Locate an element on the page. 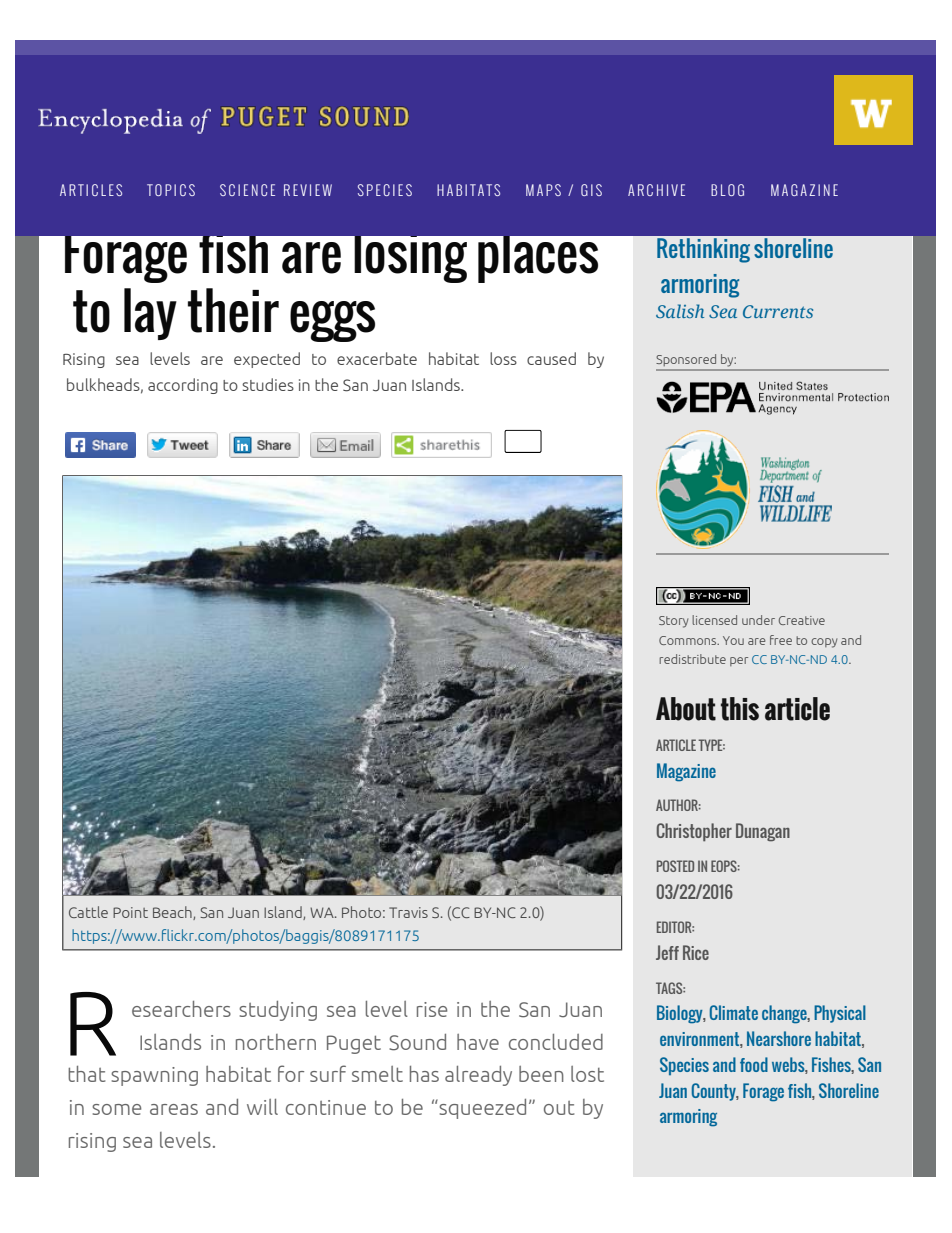 The height and width of the document is (1233, 952). Story is located at coordinates (673, 622).
